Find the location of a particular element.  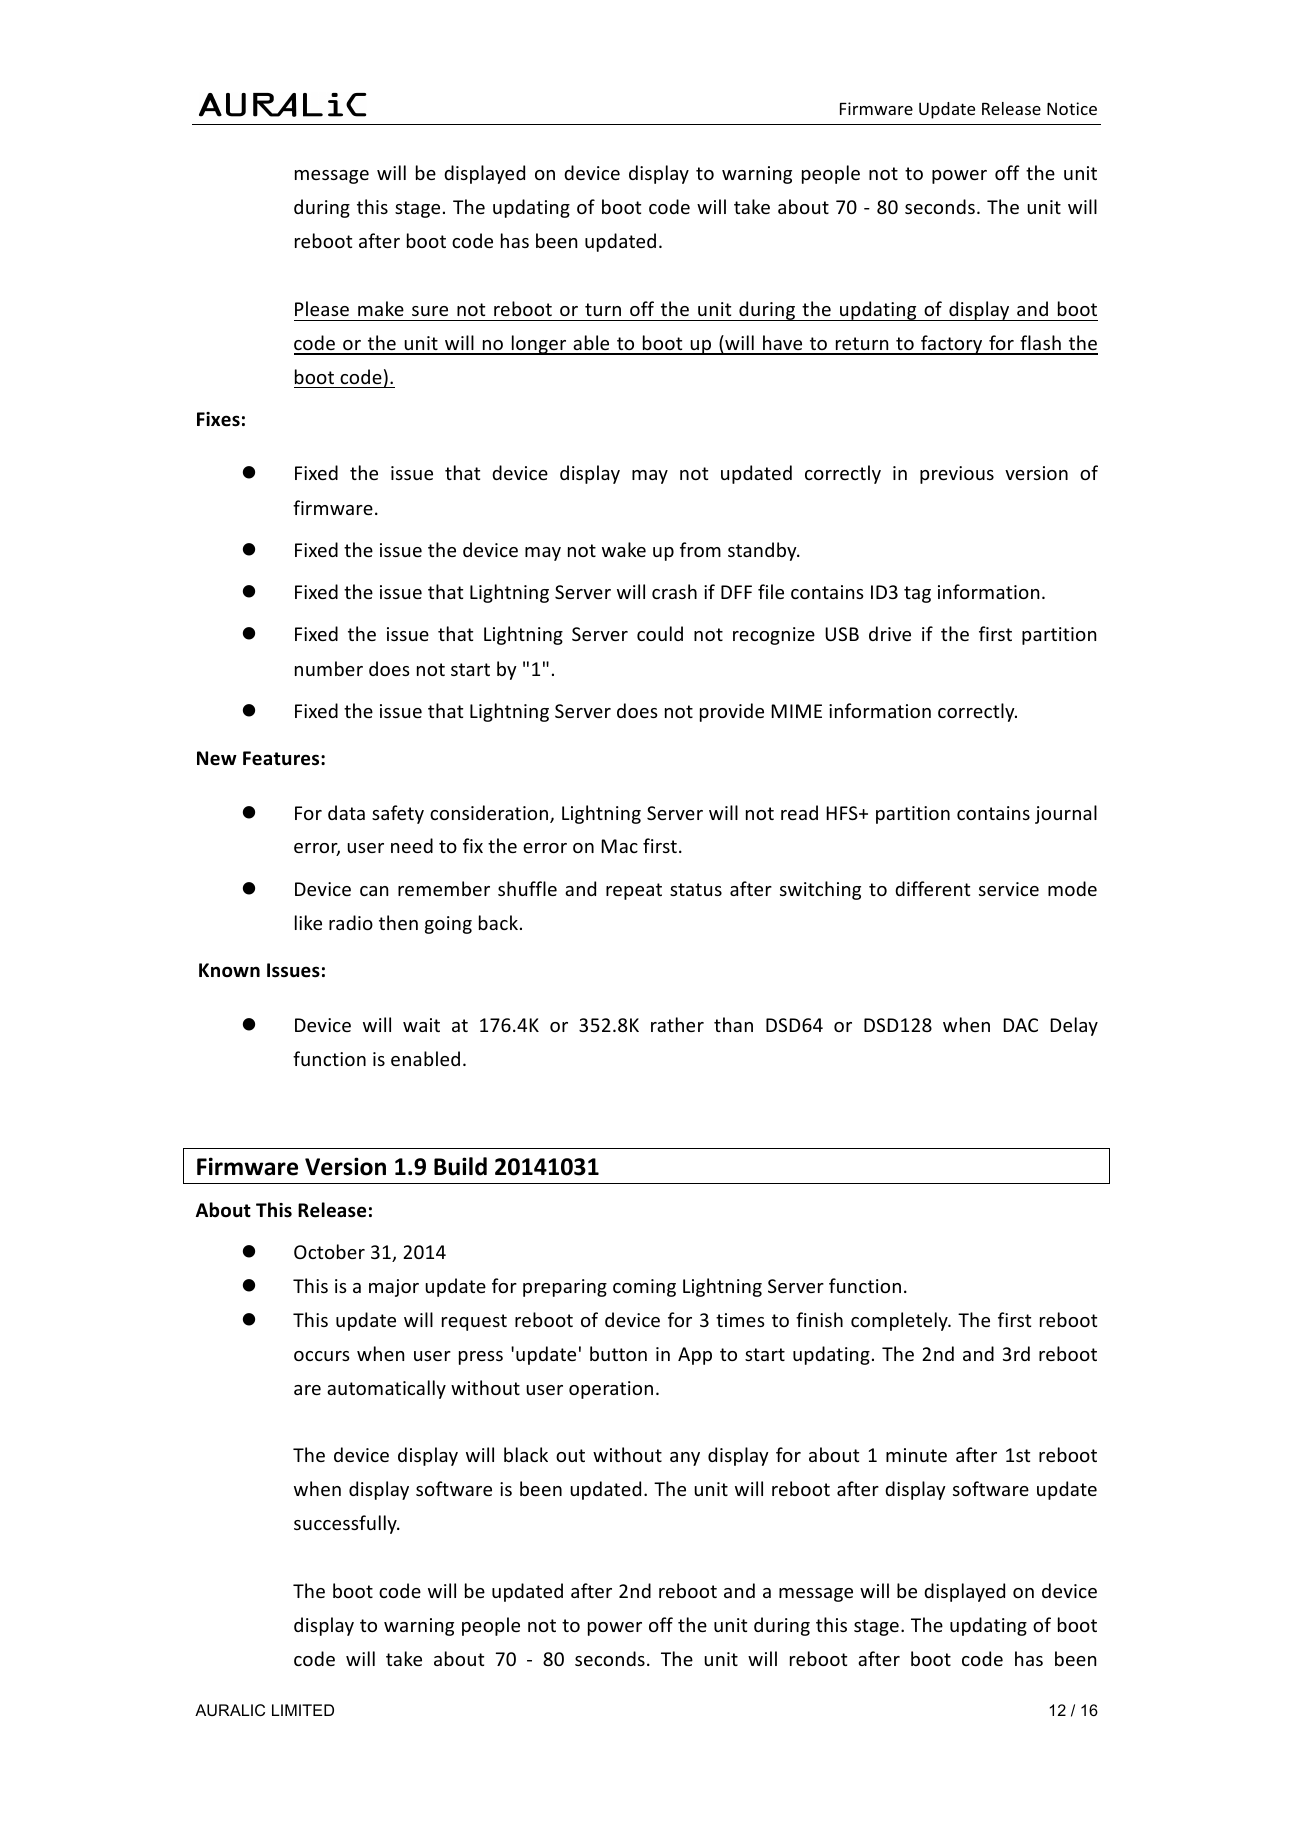

wait is located at coordinates (421, 1025).
